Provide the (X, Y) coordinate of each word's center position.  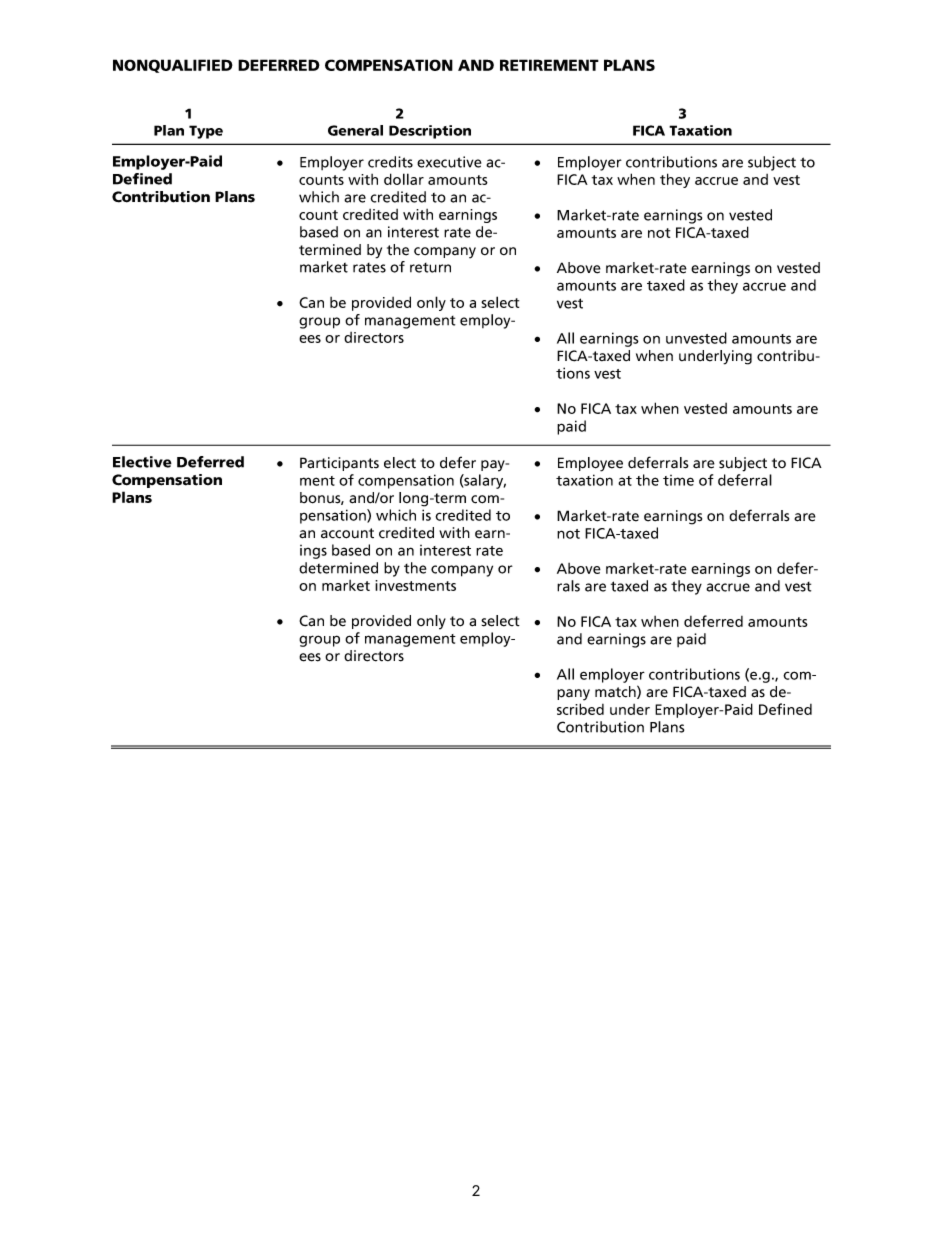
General (355, 130)
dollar (404, 179)
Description (430, 132)
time (678, 480)
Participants (339, 464)
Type (206, 132)
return (430, 268)
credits (390, 162)
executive (449, 162)
